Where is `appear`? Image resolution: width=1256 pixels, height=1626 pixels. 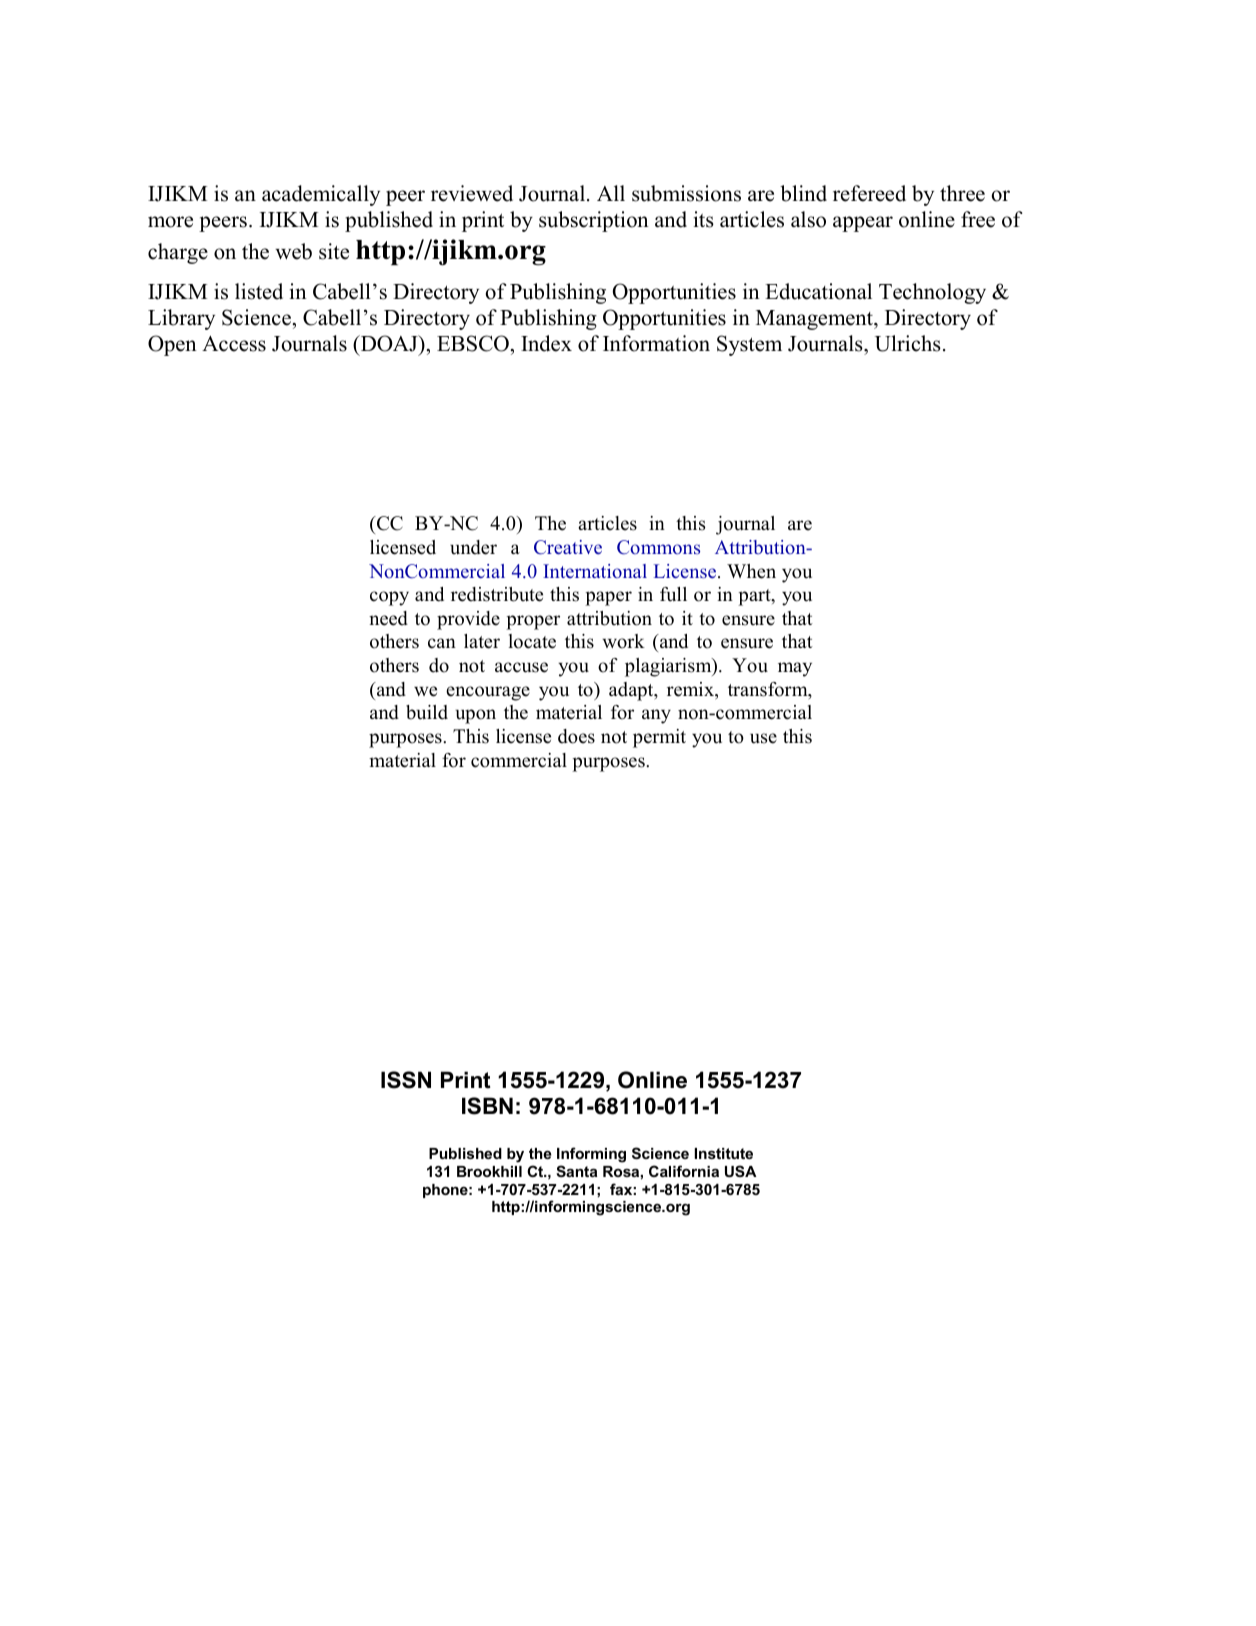 appear is located at coordinates (863, 224).
